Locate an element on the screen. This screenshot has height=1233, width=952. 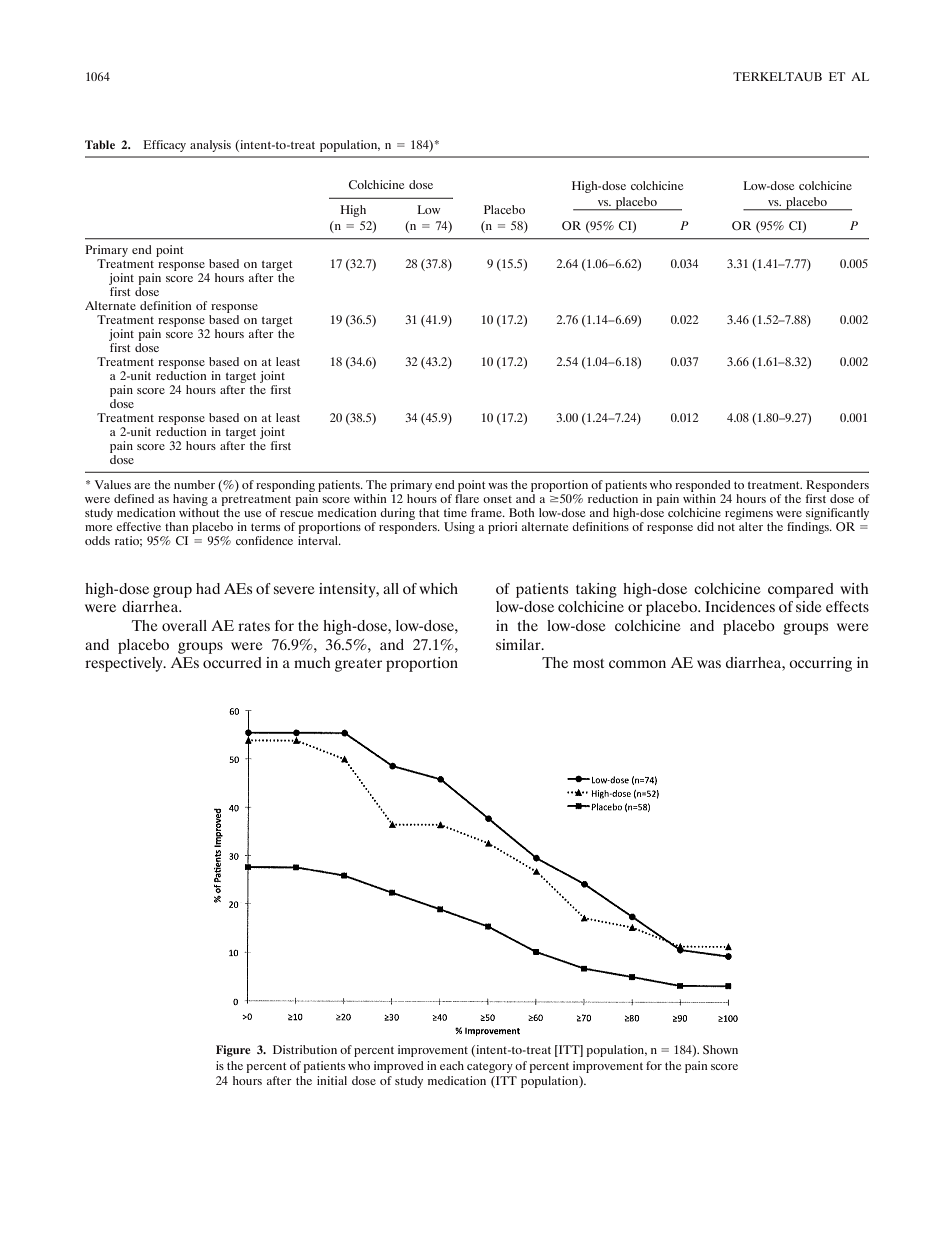
Efficacy is located at coordinates (164, 146).
